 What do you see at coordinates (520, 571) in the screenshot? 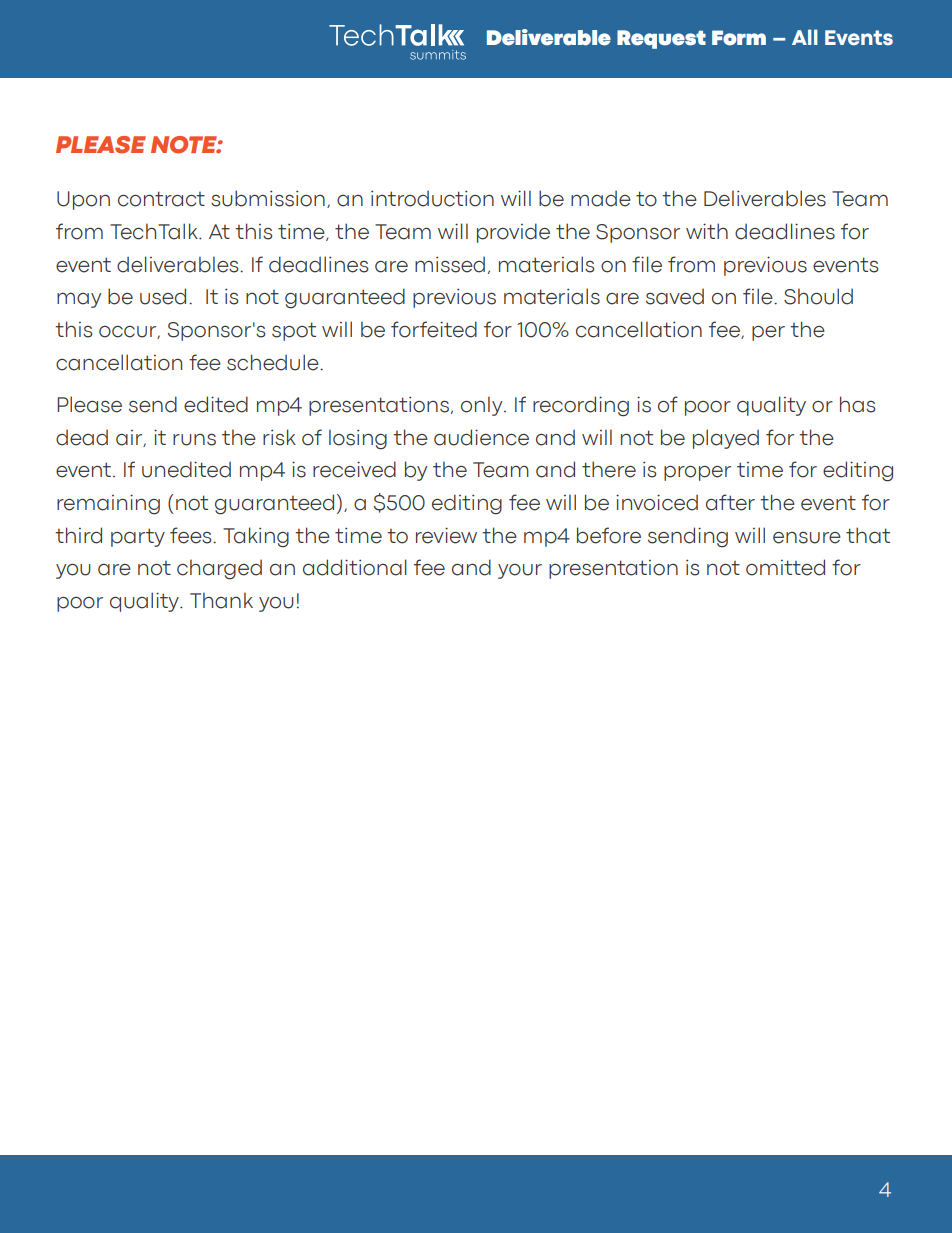
I see `your` at bounding box center [520, 571].
